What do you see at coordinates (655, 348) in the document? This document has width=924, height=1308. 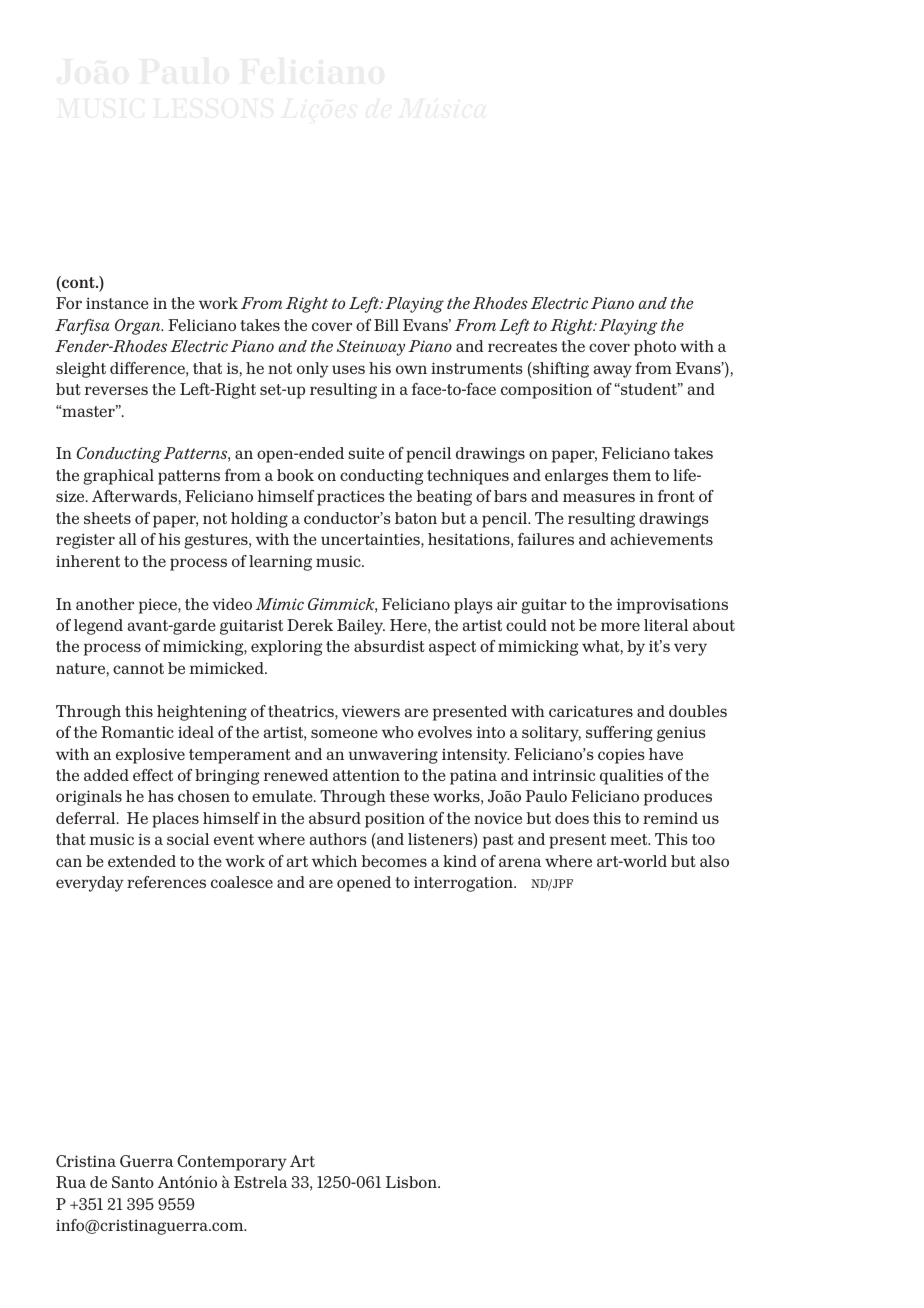 I see `photo` at bounding box center [655, 348].
